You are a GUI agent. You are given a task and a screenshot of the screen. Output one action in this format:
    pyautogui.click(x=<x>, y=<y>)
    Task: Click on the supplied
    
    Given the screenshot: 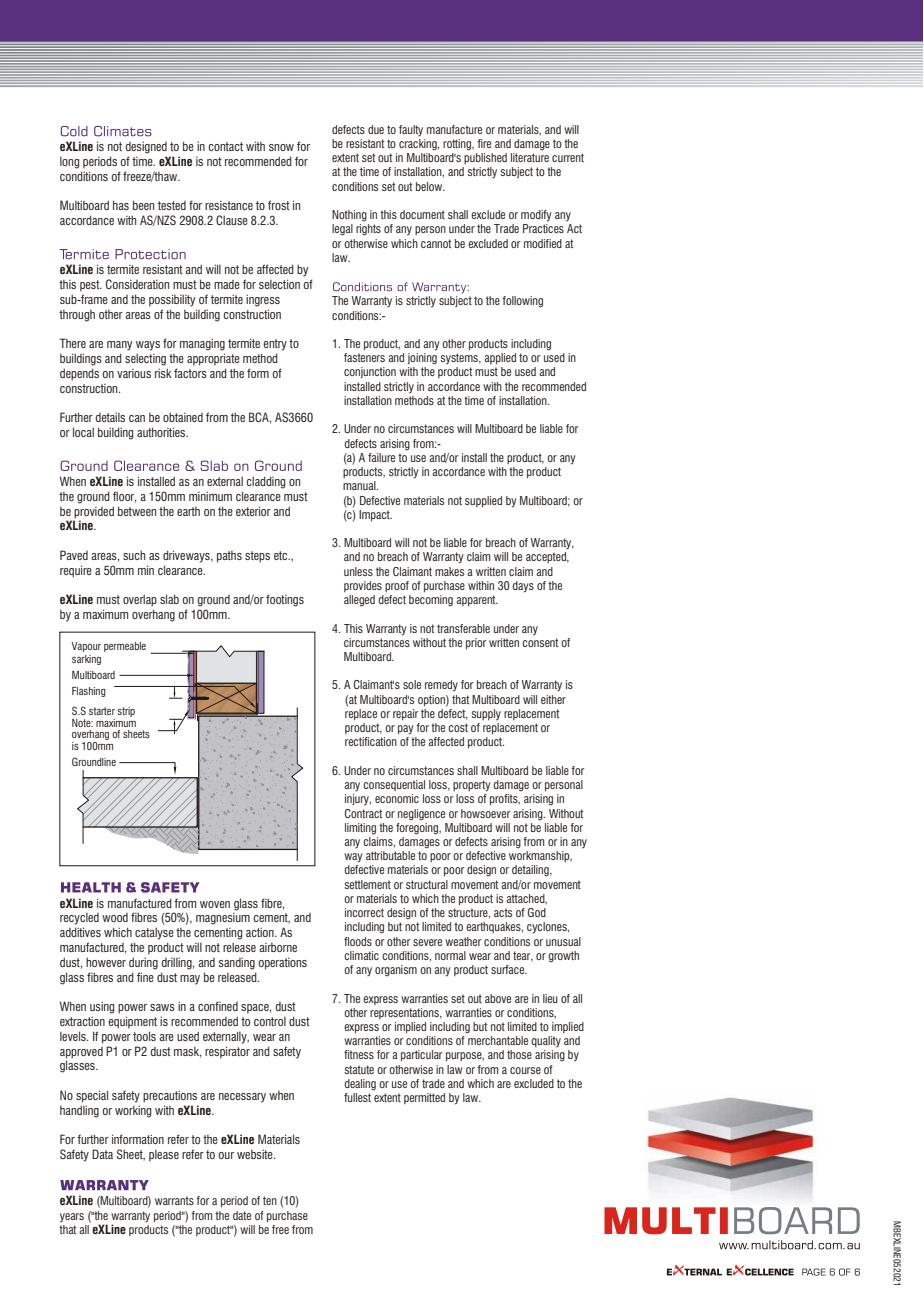 What is the action you would take?
    pyautogui.click(x=483, y=502)
